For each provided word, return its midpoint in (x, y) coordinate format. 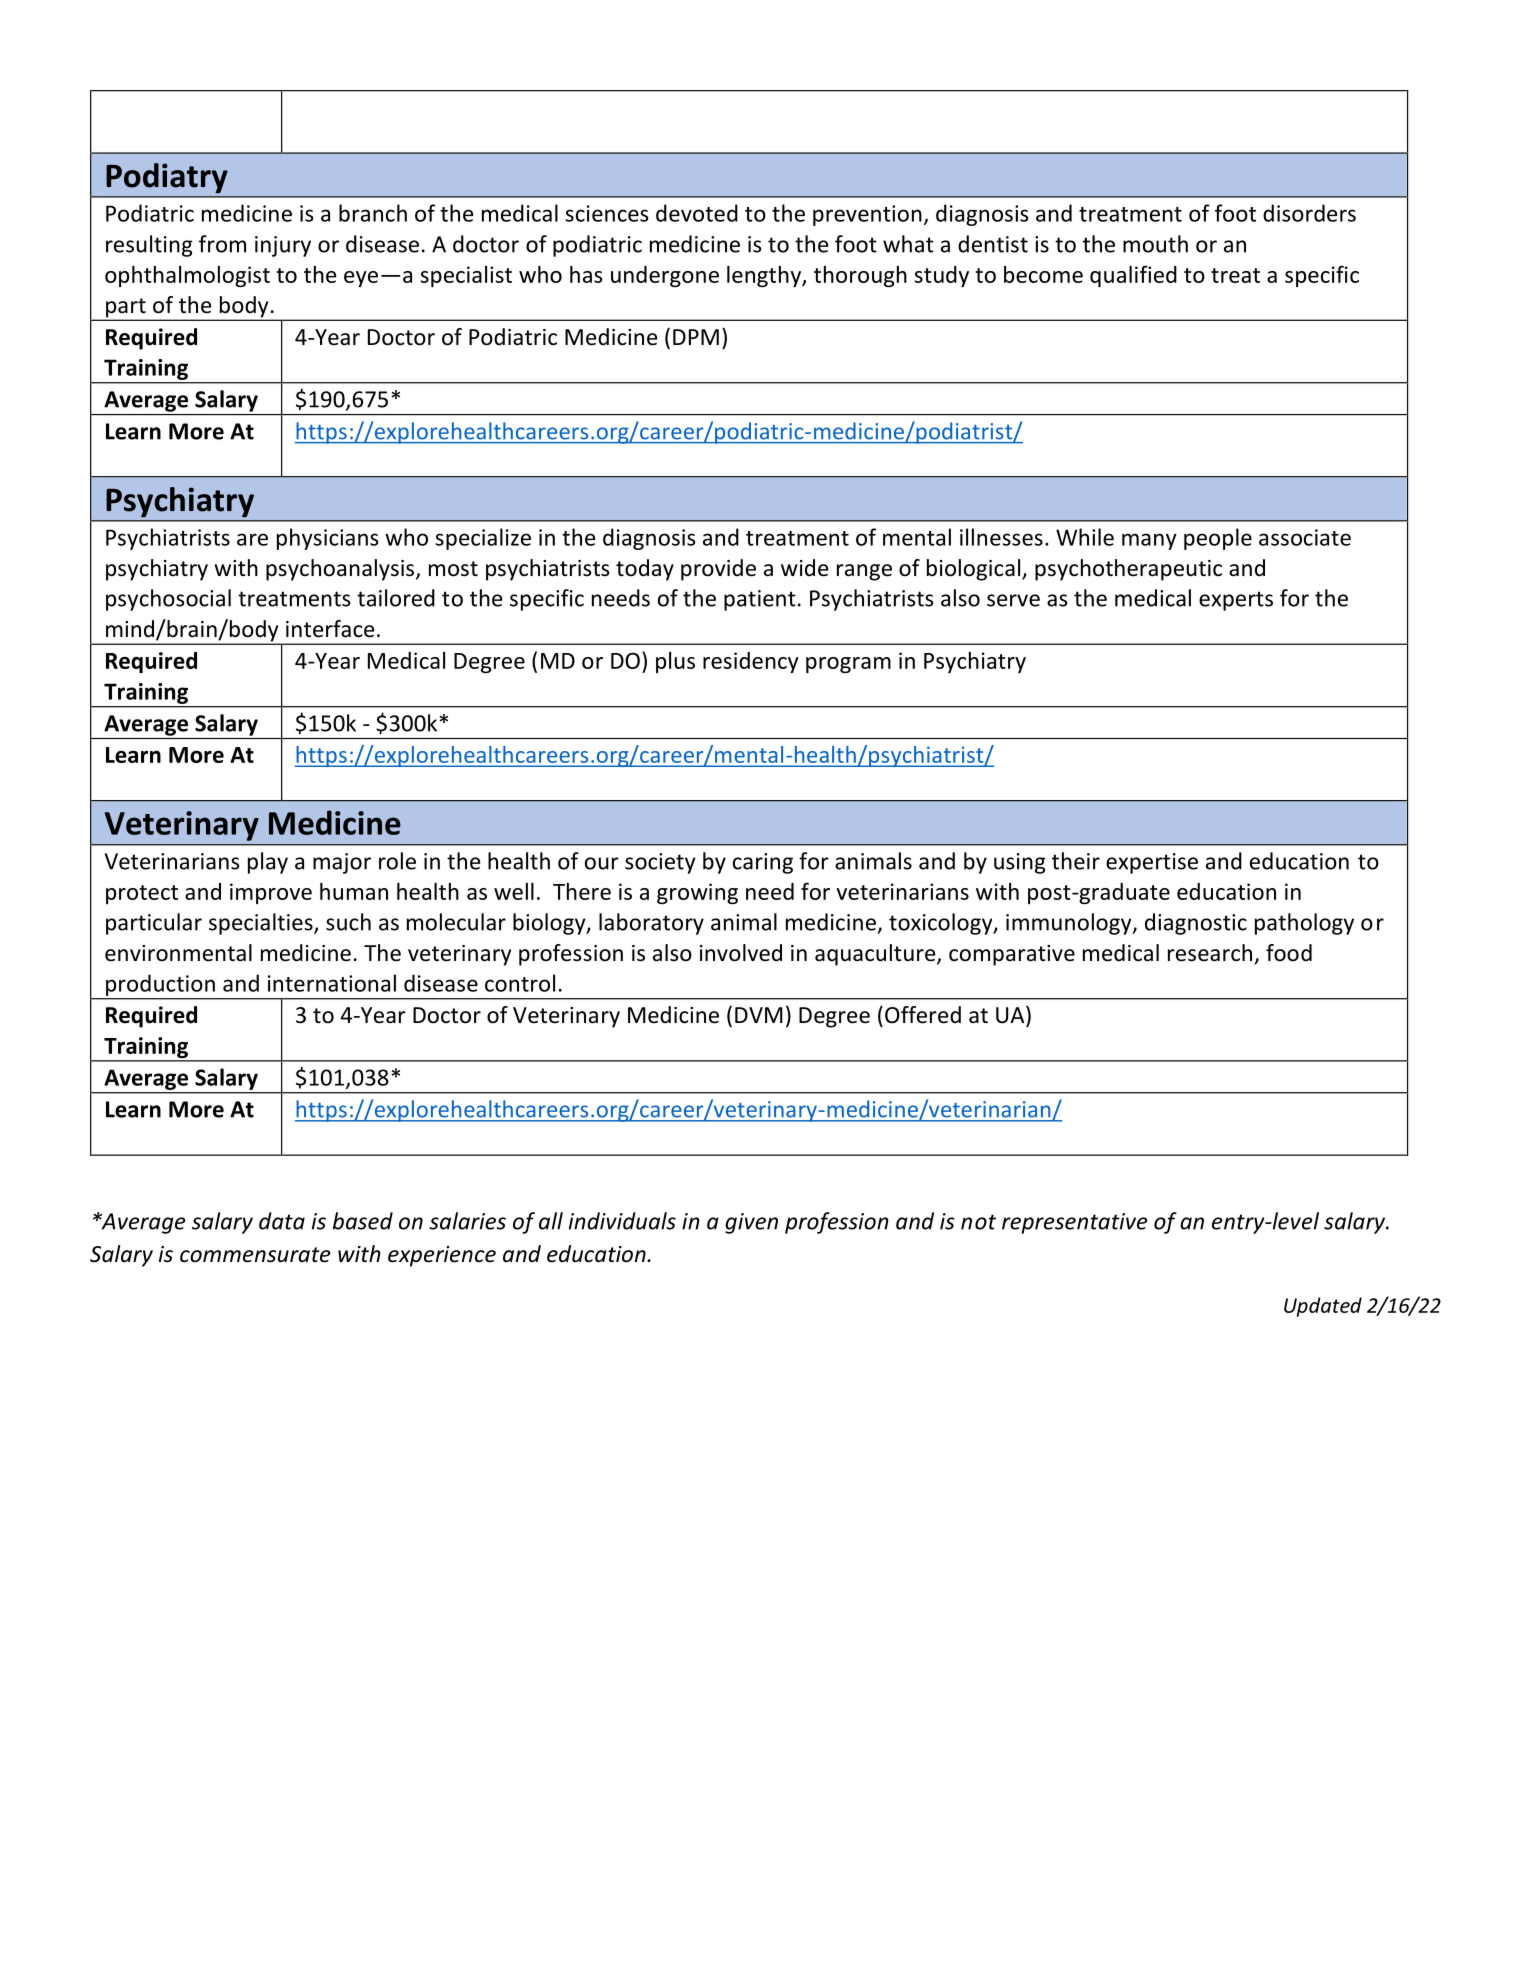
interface (330, 629)
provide (718, 570)
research (1210, 953)
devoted (697, 213)
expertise (1152, 863)
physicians (328, 539)
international (332, 983)
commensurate (255, 1255)
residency (751, 662)
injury (283, 246)
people (1218, 539)
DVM (759, 1015)
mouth (1155, 244)
